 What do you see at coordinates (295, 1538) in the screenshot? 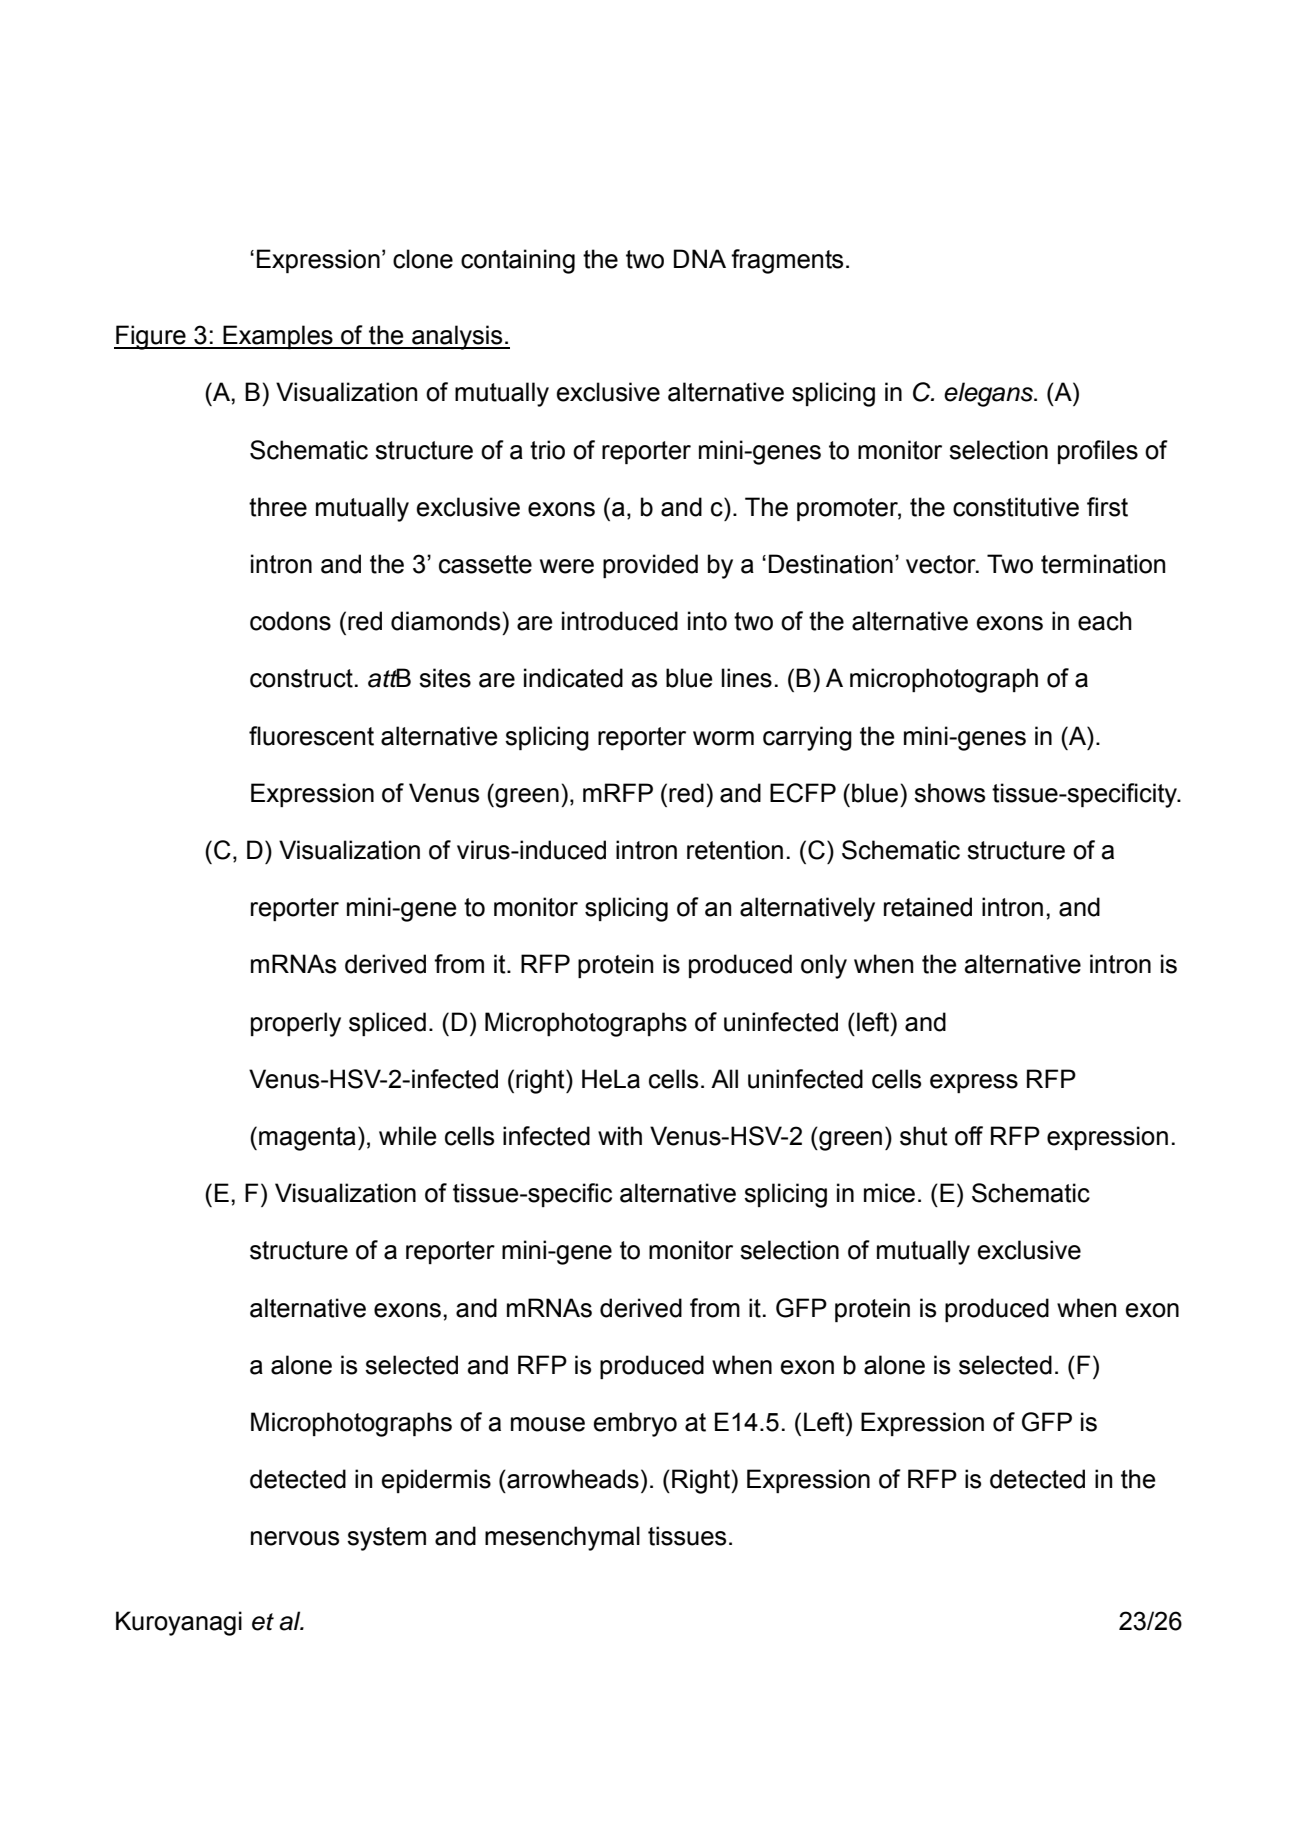
I see `nervous` at bounding box center [295, 1538].
